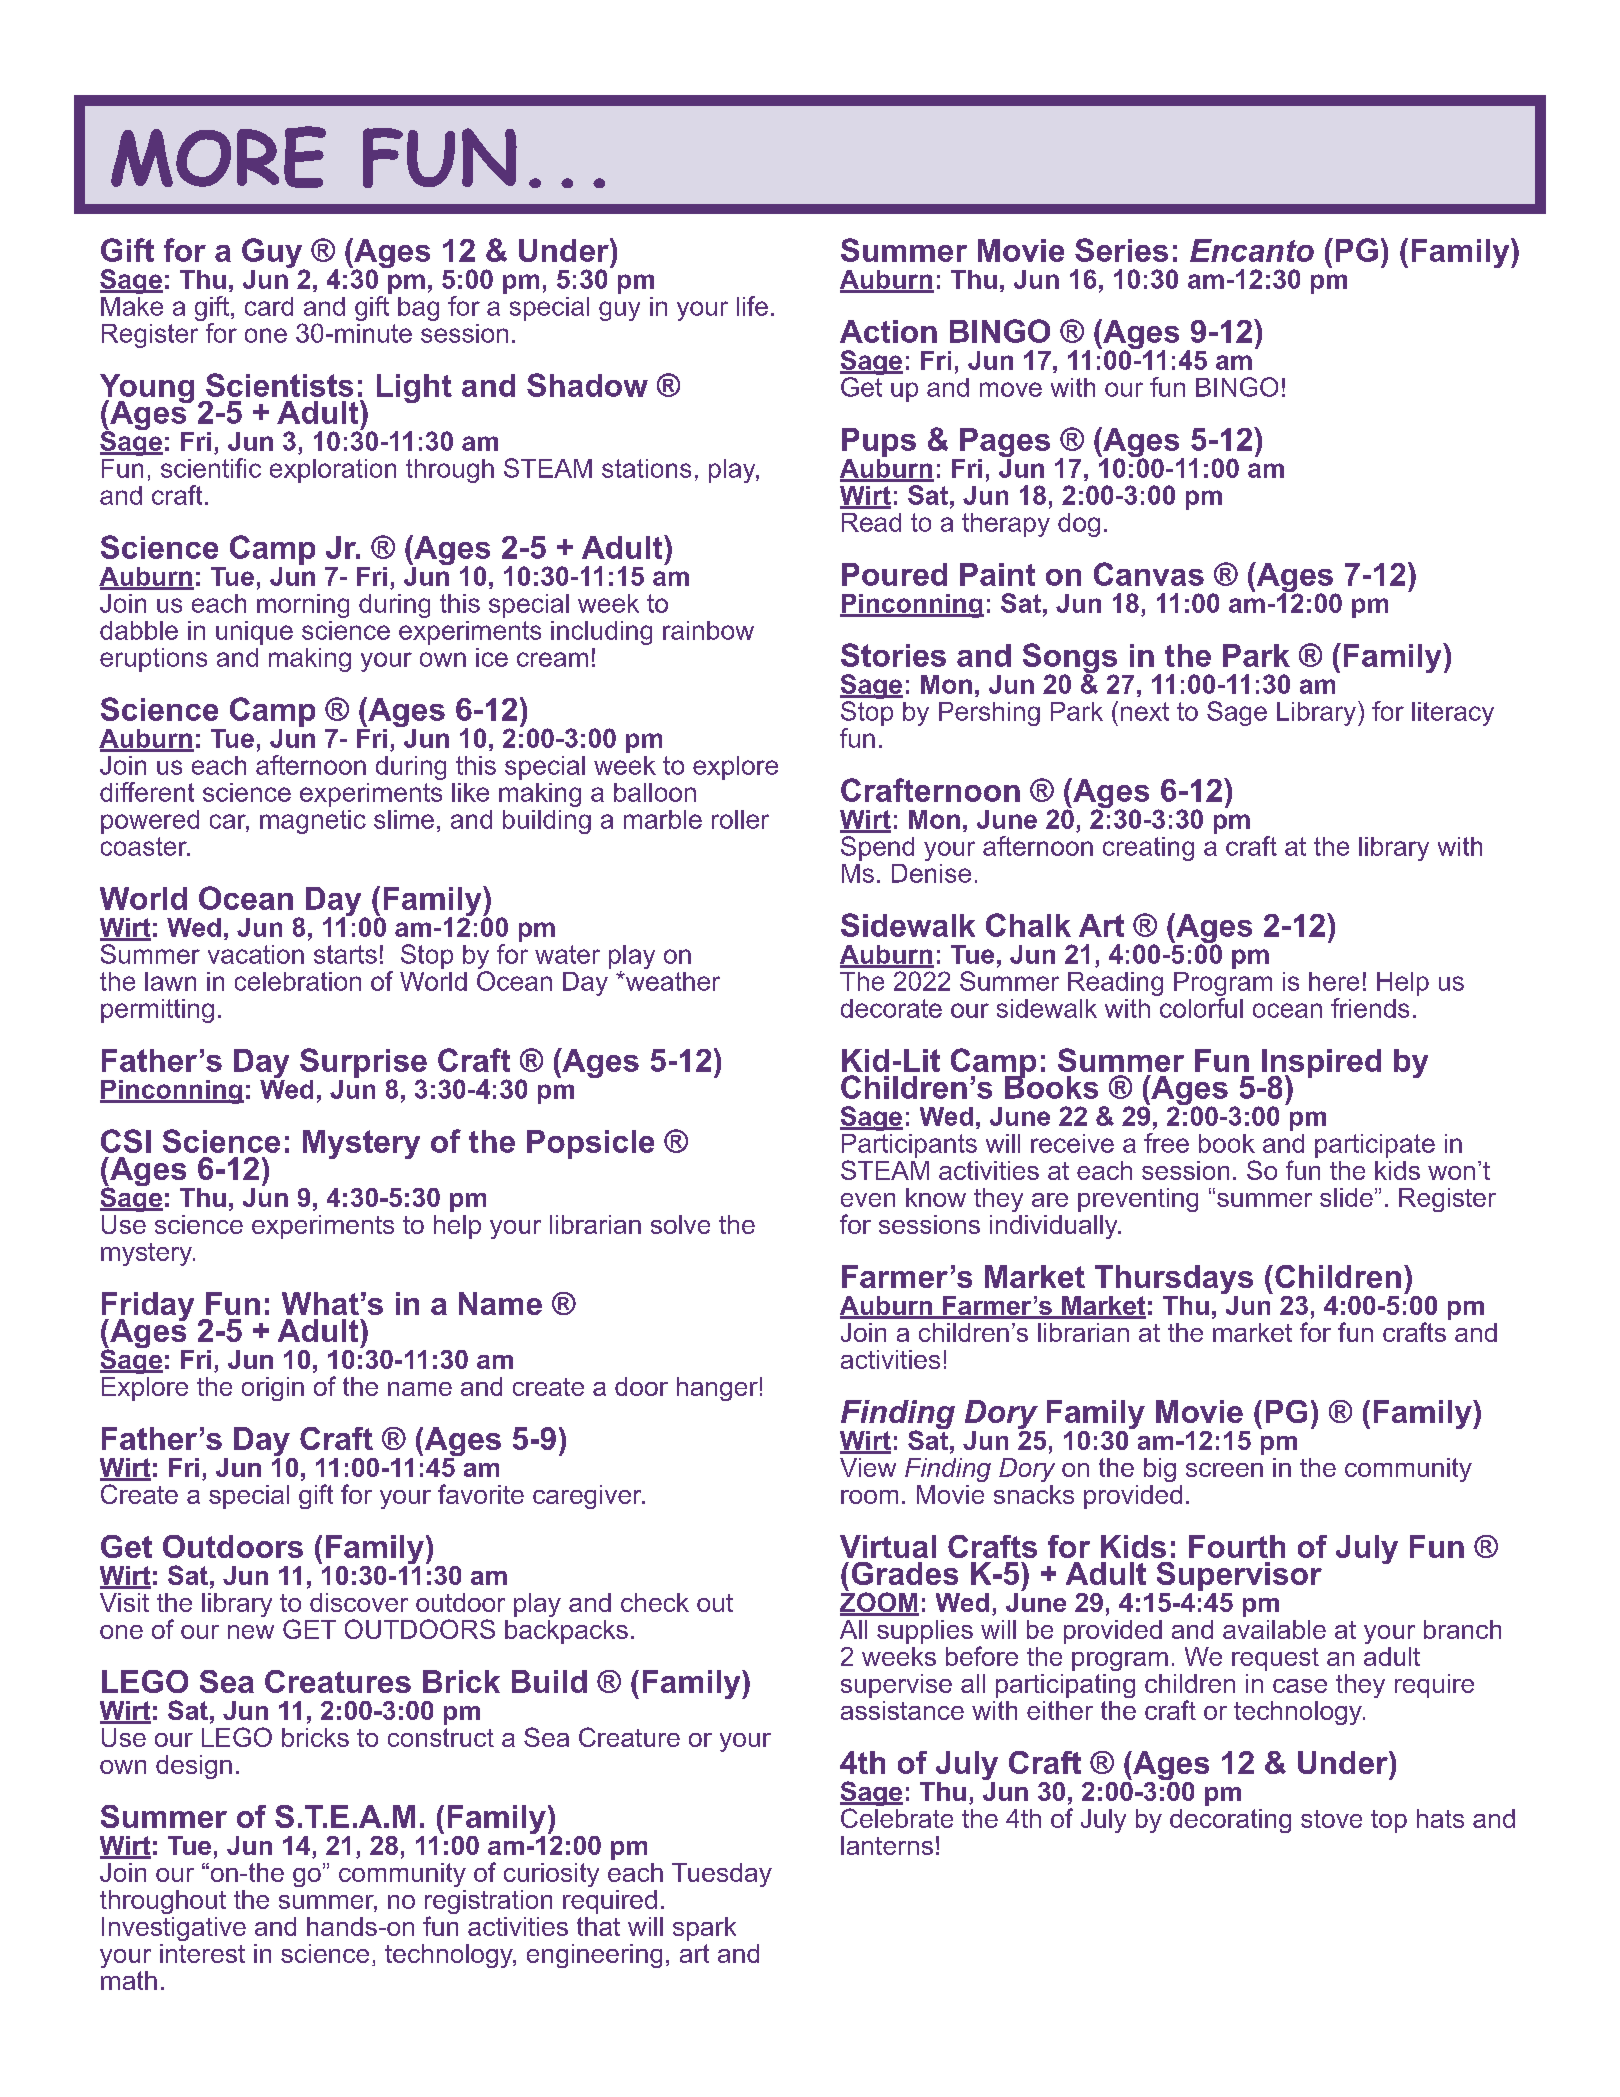  What do you see at coordinates (1321, 1064) in the page?
I see `Inspired` at bounding box center [1321, 1064].
